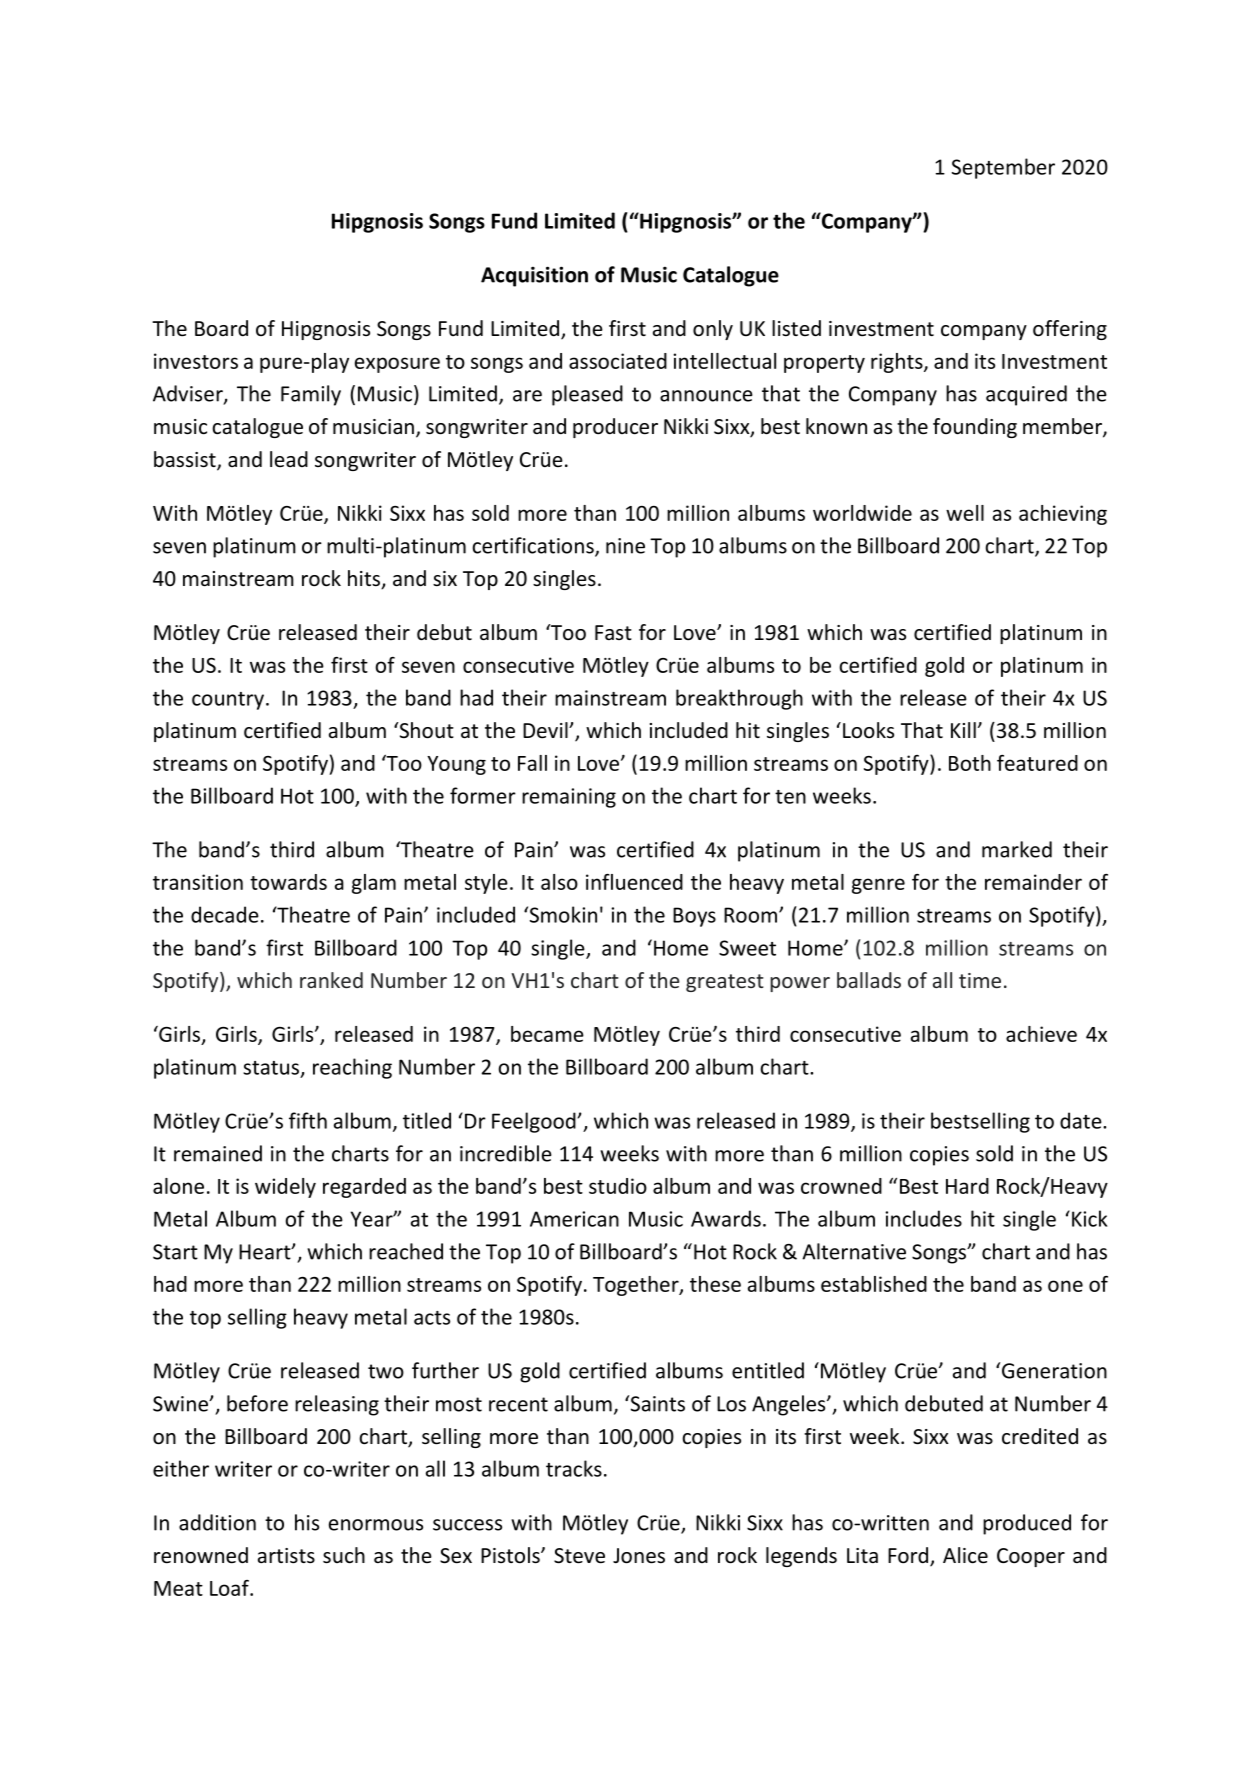 The width and height of the screenshot is (1260, 1782). Describe the element at coordinates (285, 1188) in the screenshot. I see `widely` at that location.
